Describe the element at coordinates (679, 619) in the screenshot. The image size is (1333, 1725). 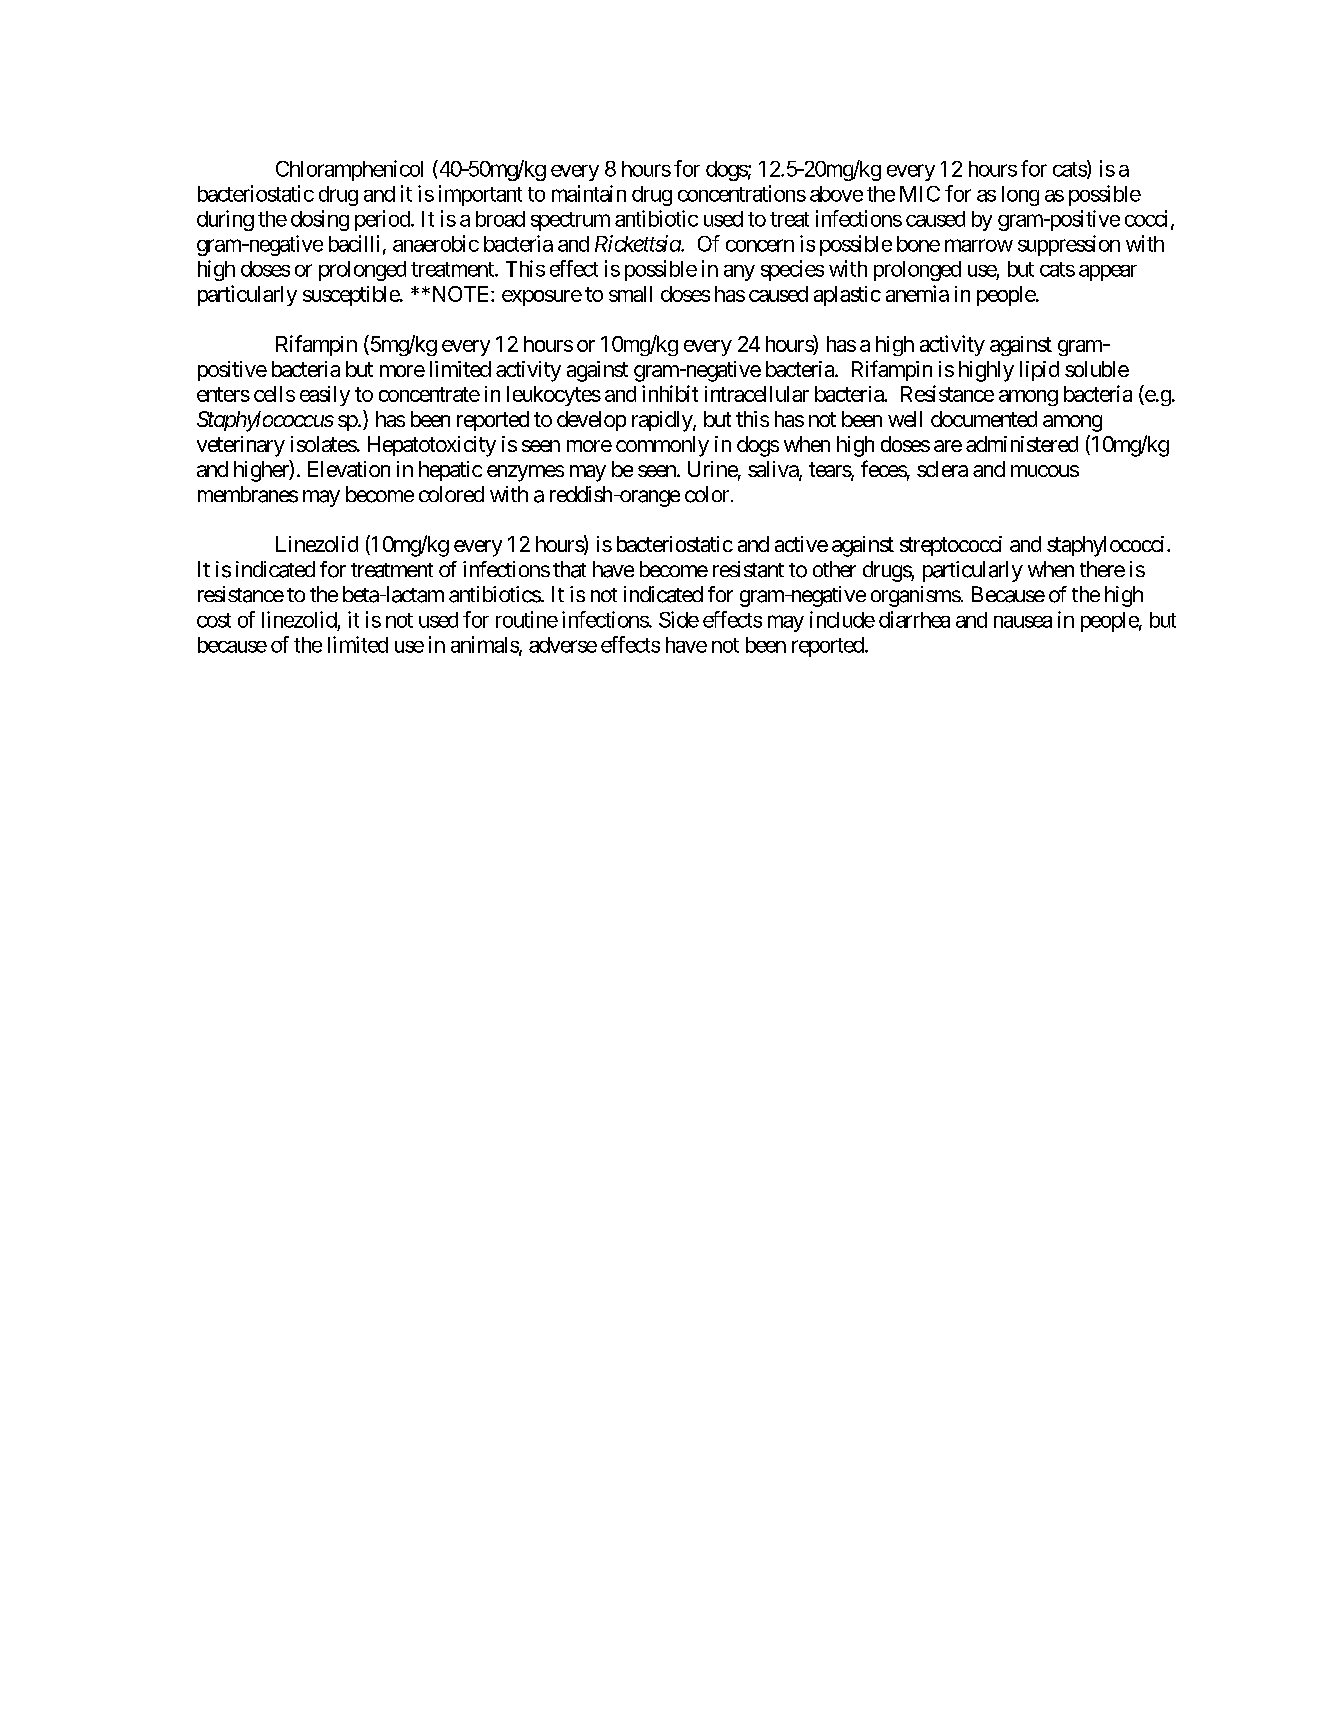
I see `Side` at that location.
